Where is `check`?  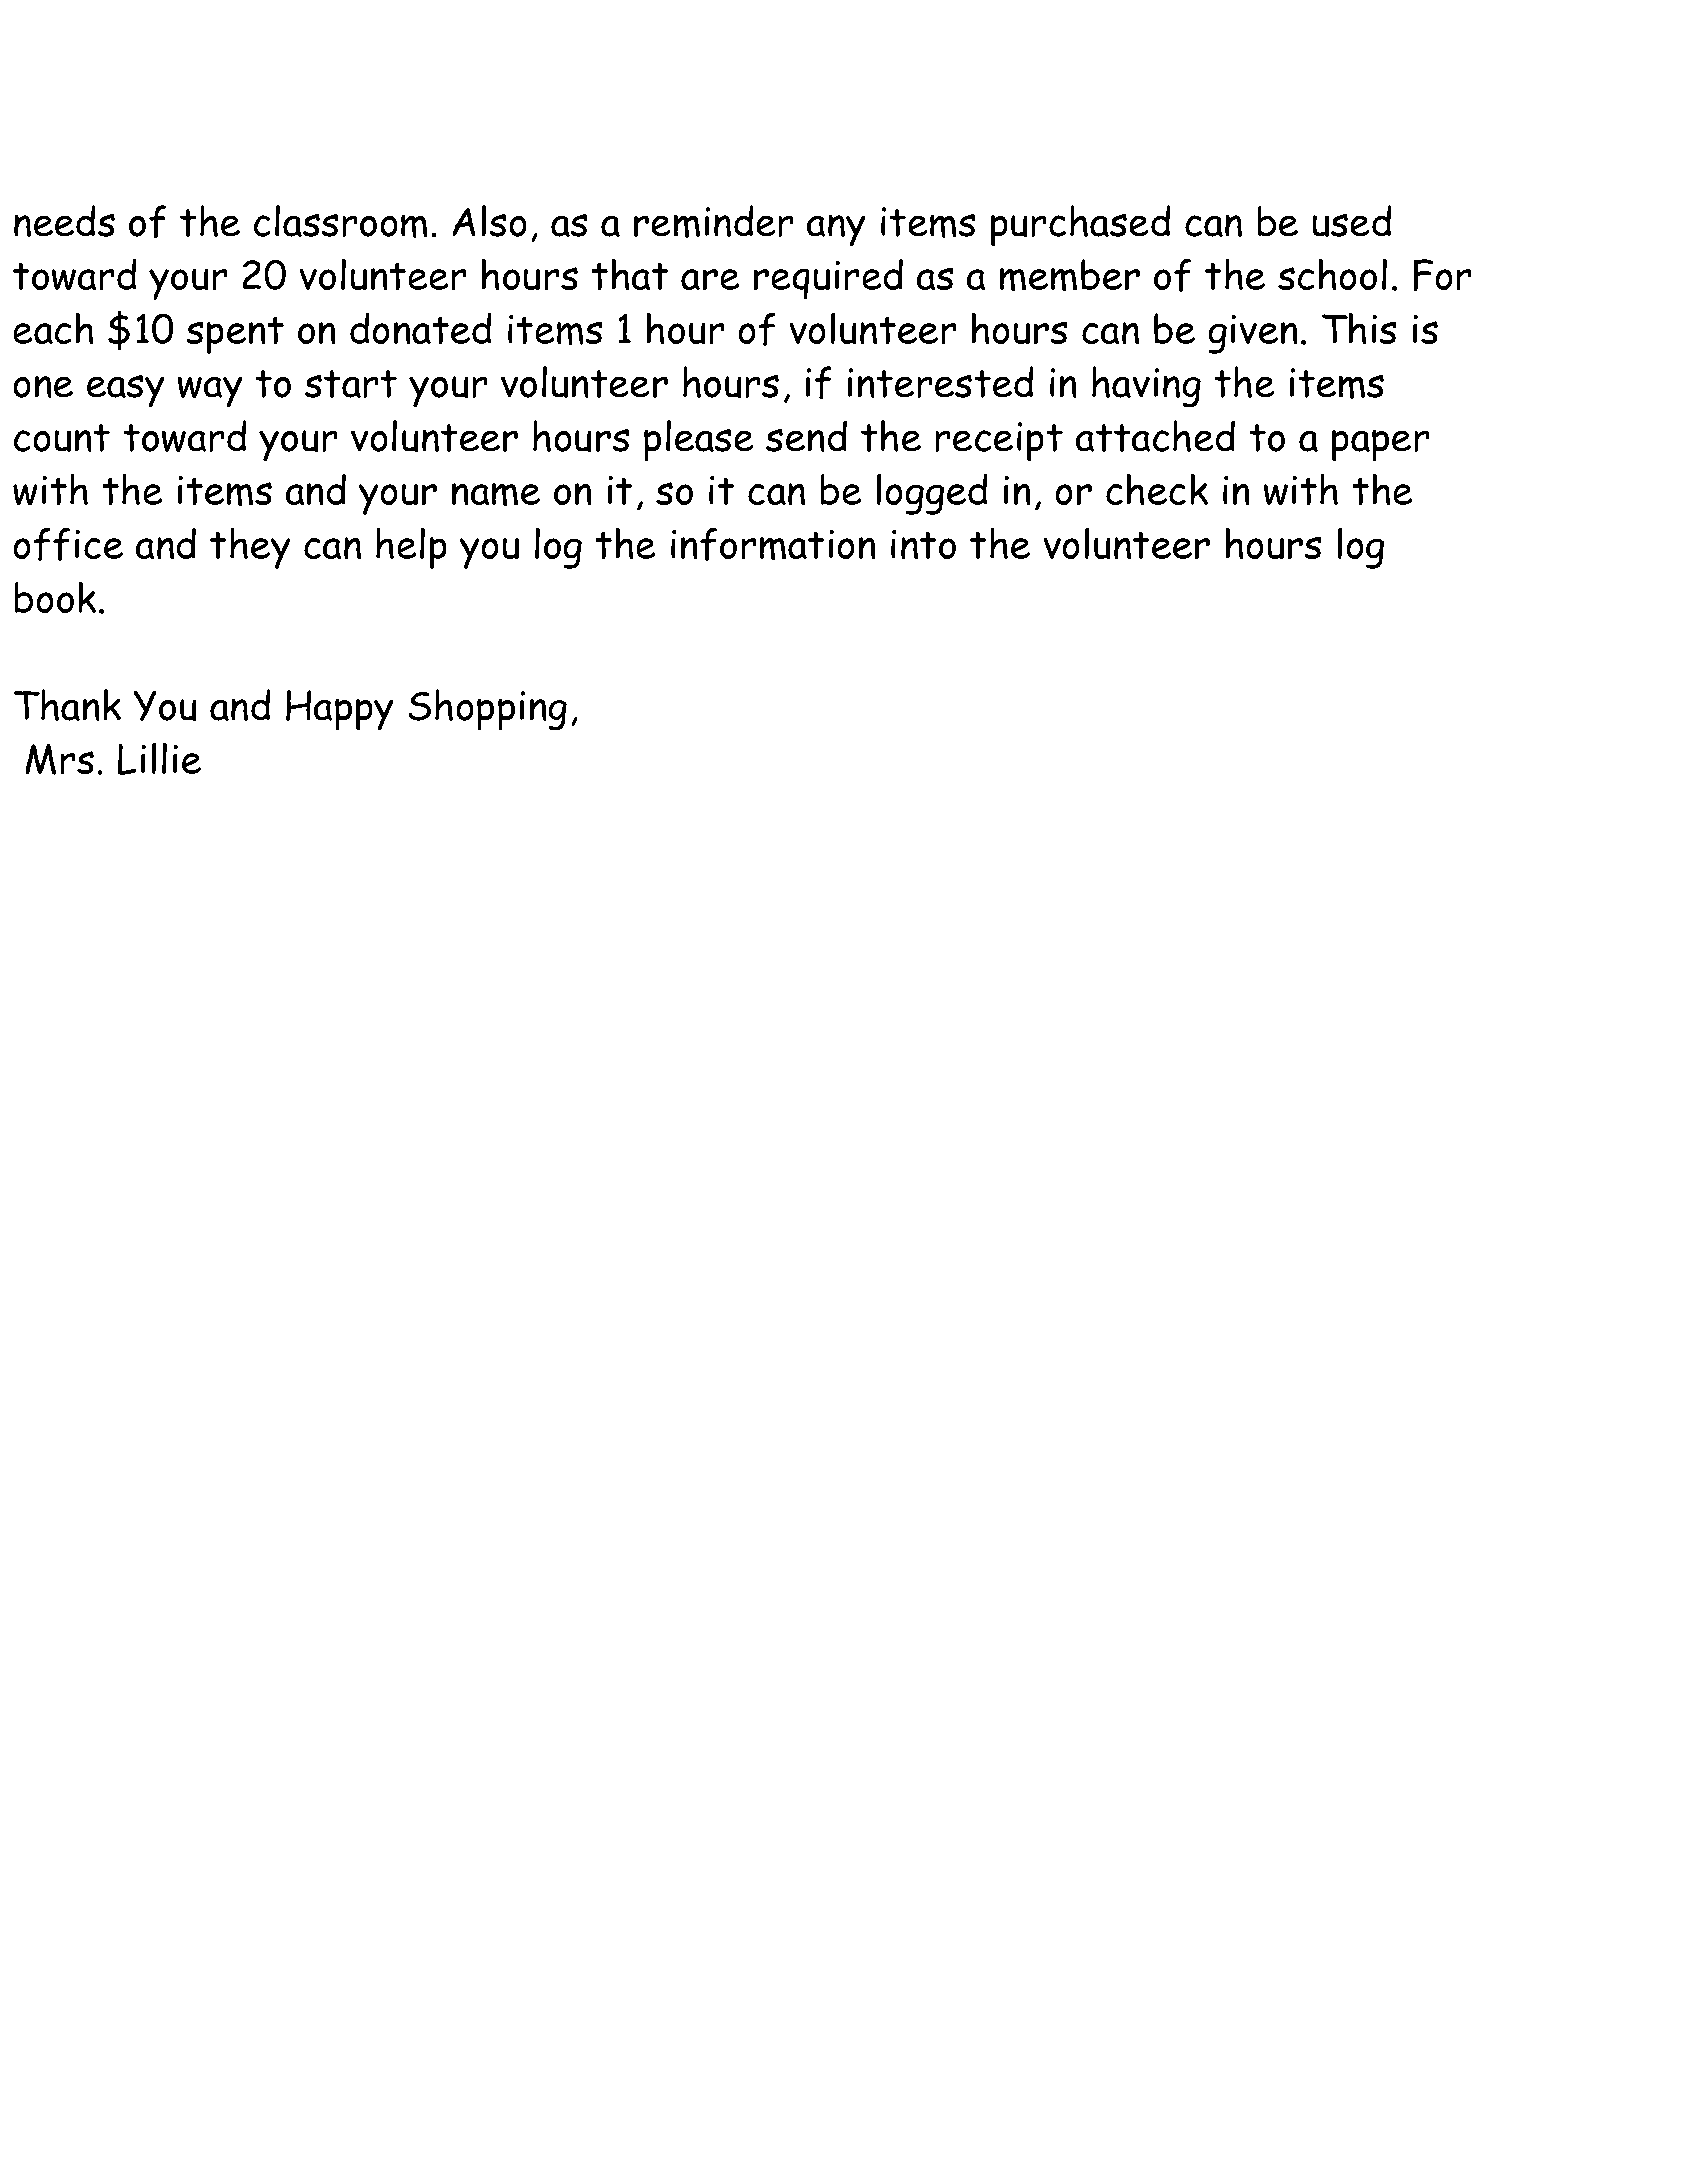
check is located at coordinates (1157, 489).
